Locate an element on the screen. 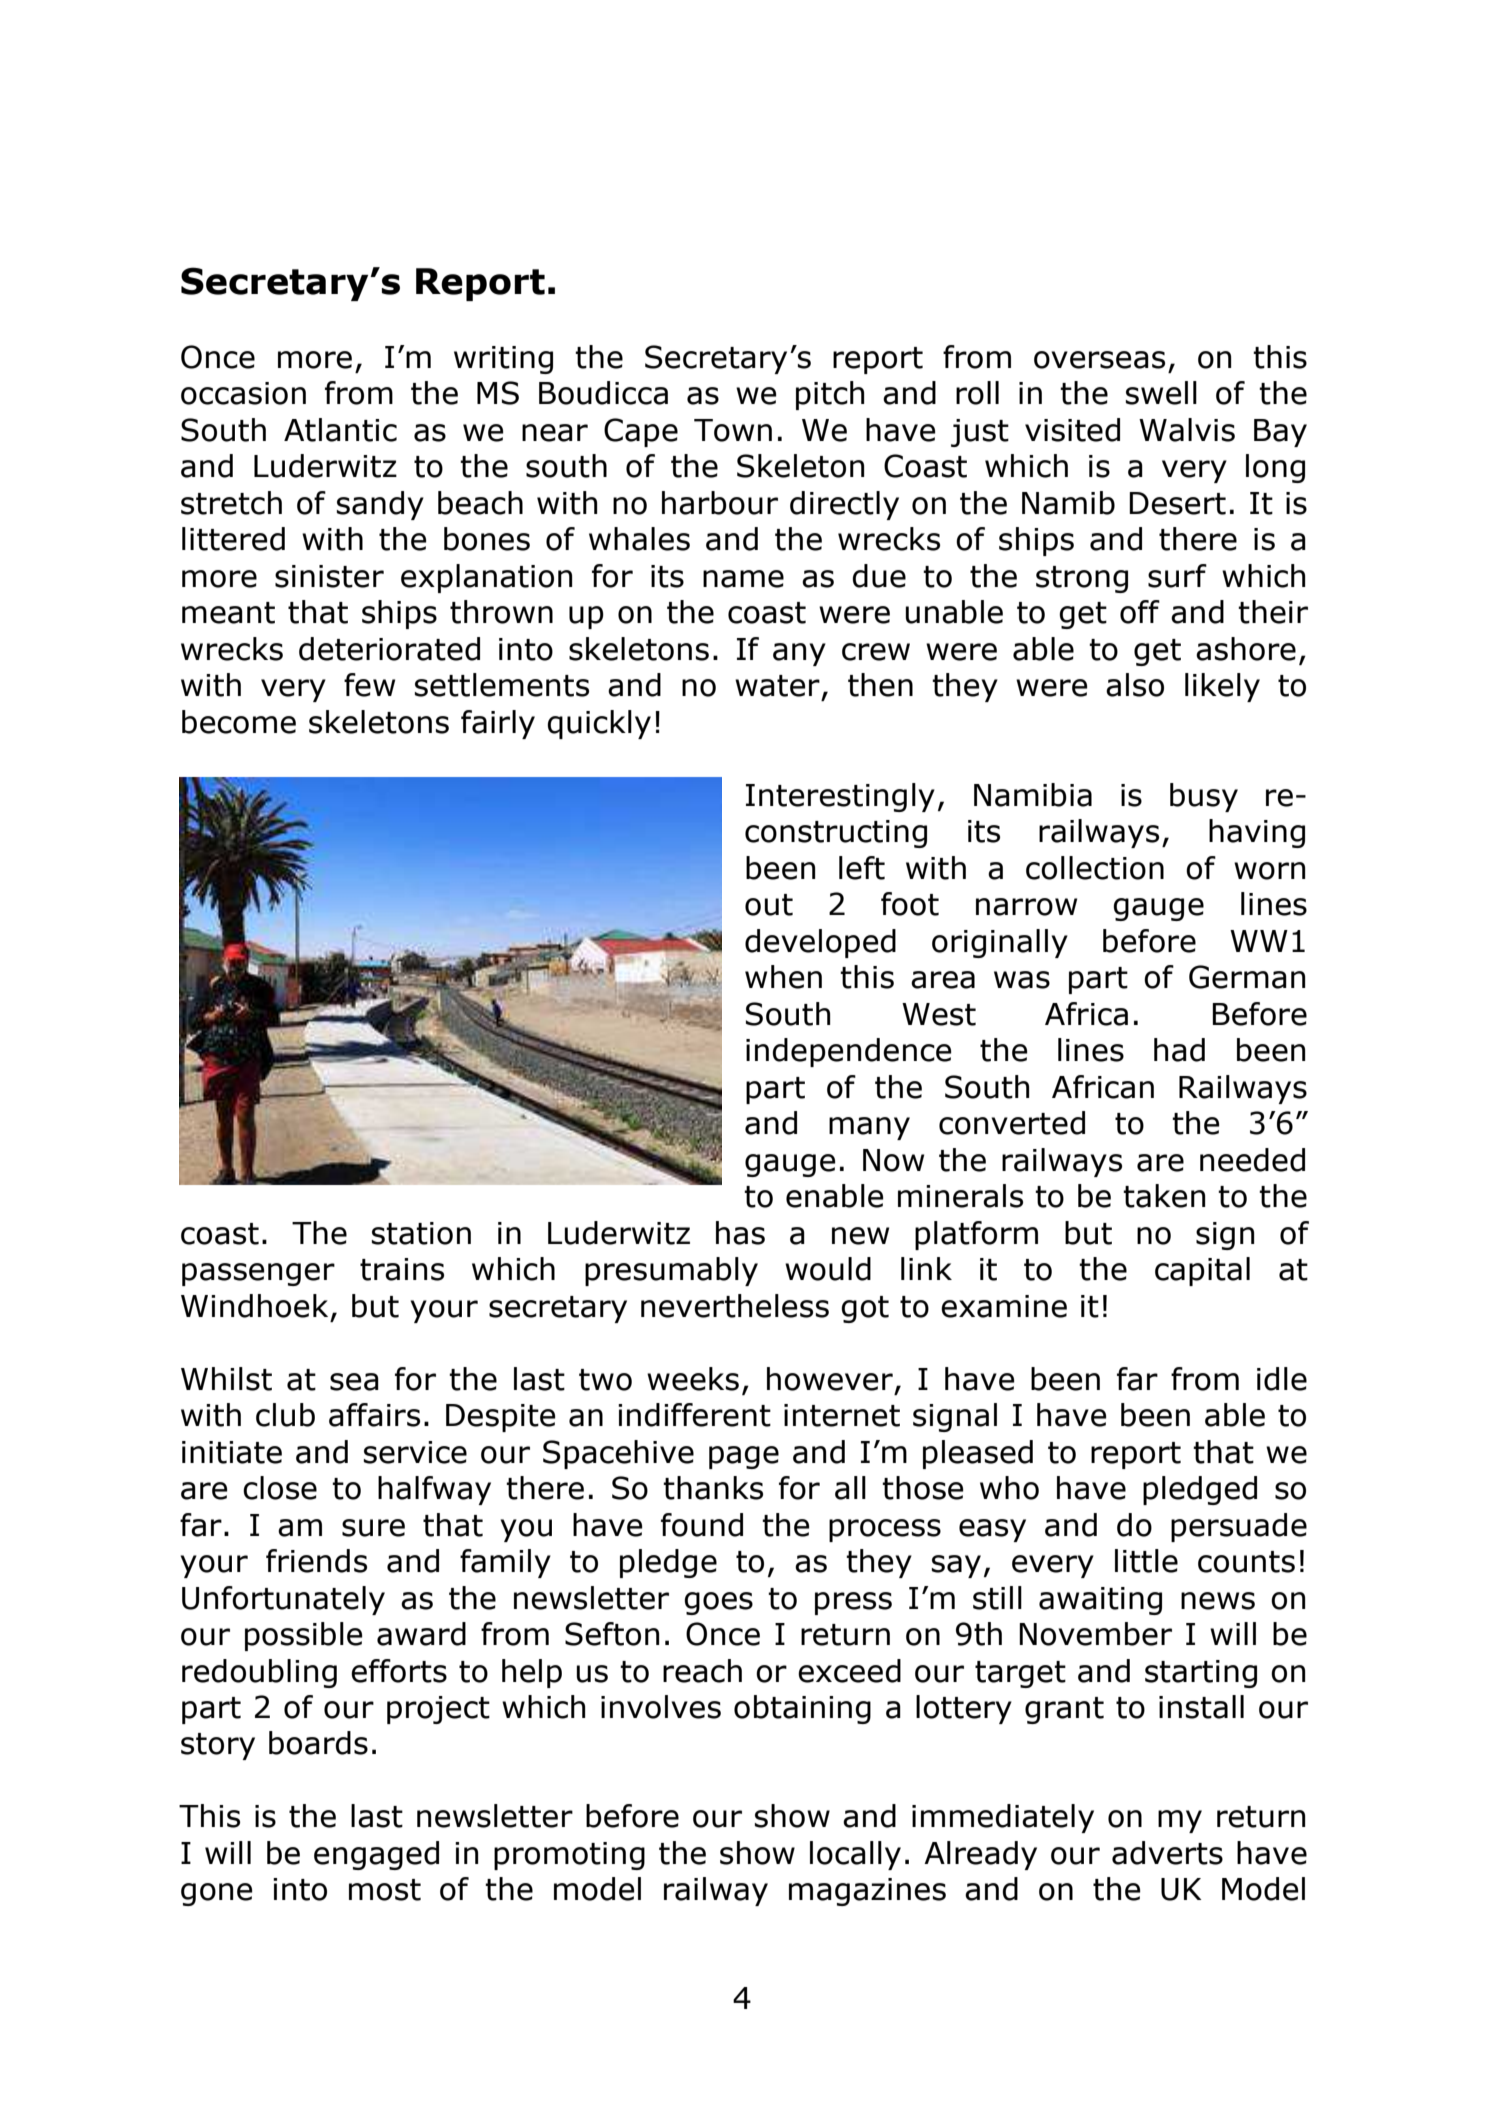 This screenshot has width=1488, height=2104. station is located at coordinates (421, 1233).
